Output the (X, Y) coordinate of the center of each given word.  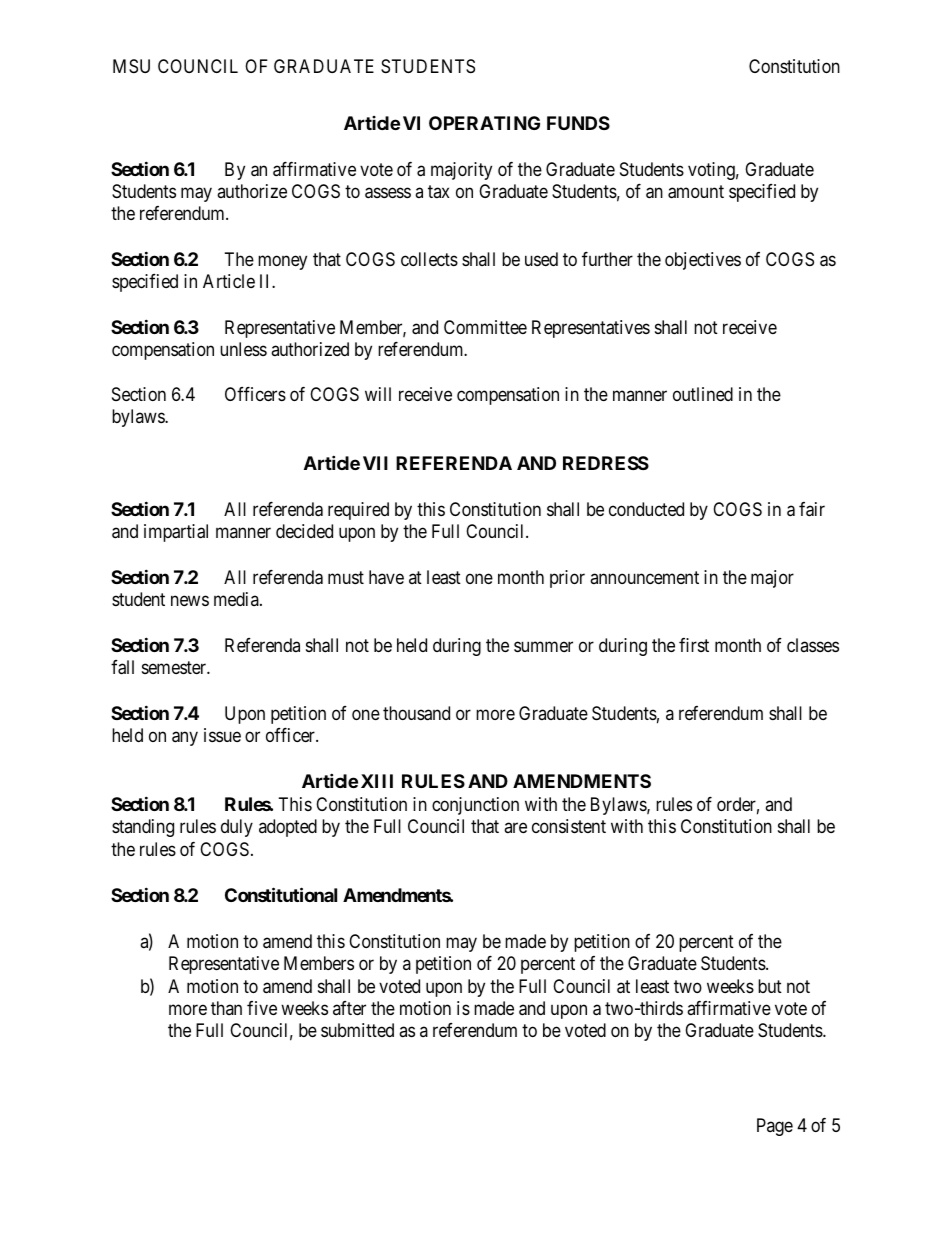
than (226, 1008)
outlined (703, 394)
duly (237, 828)
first (694, 645)
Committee (485, 327)
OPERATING (484, 123)
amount (696, 192)
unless (243, 349)
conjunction (475, 806)
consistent (569, 826)
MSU (131, 66)
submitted (357, 1030)
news (190, 601)
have (386, 577)
